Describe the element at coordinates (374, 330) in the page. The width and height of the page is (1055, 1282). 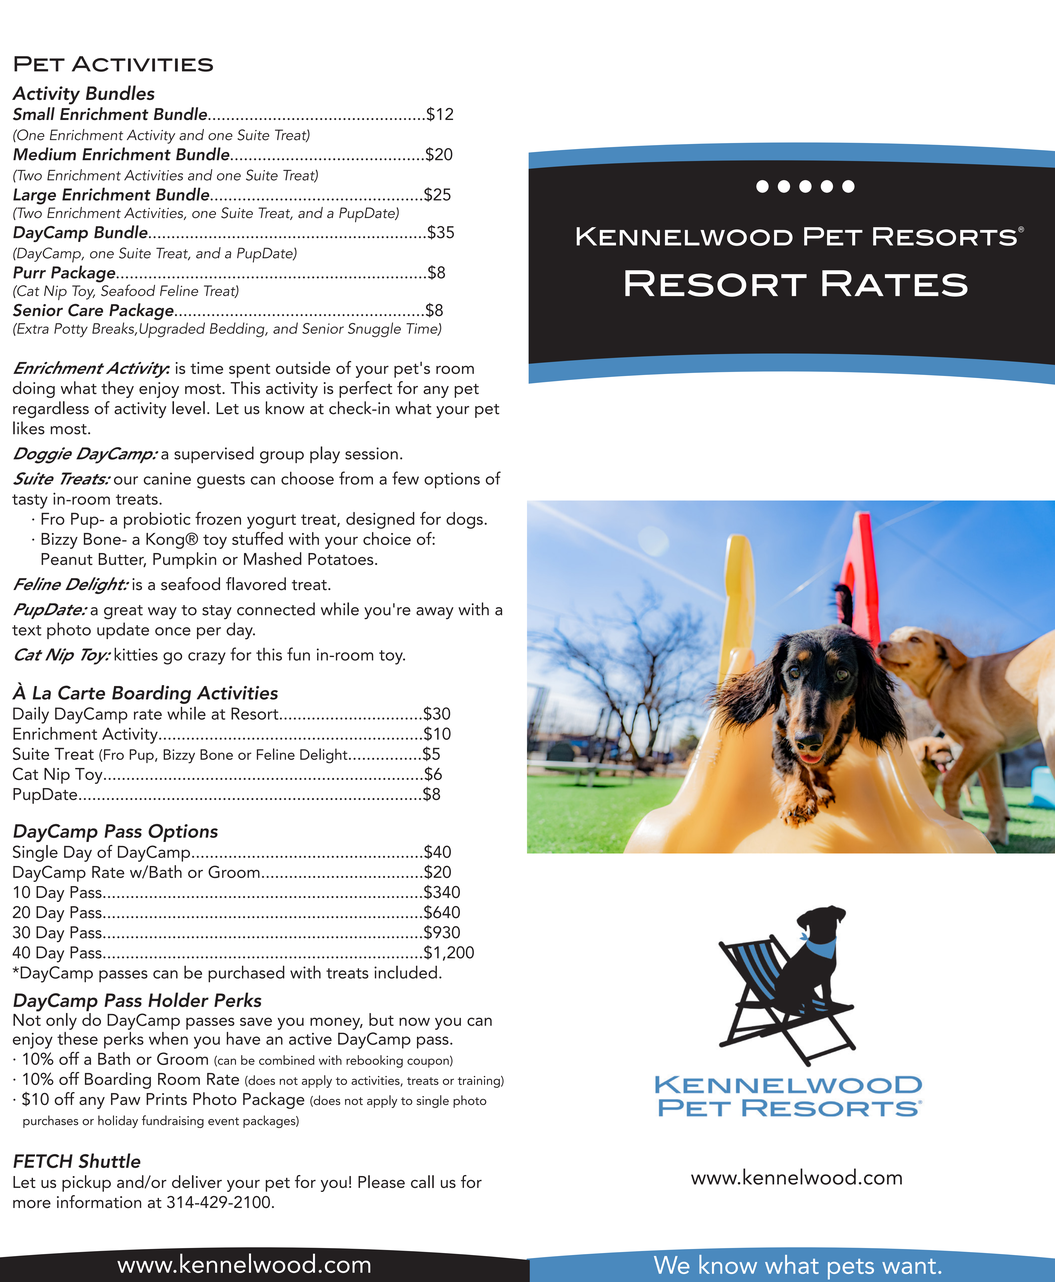
I see `Snuggle` at that location.
